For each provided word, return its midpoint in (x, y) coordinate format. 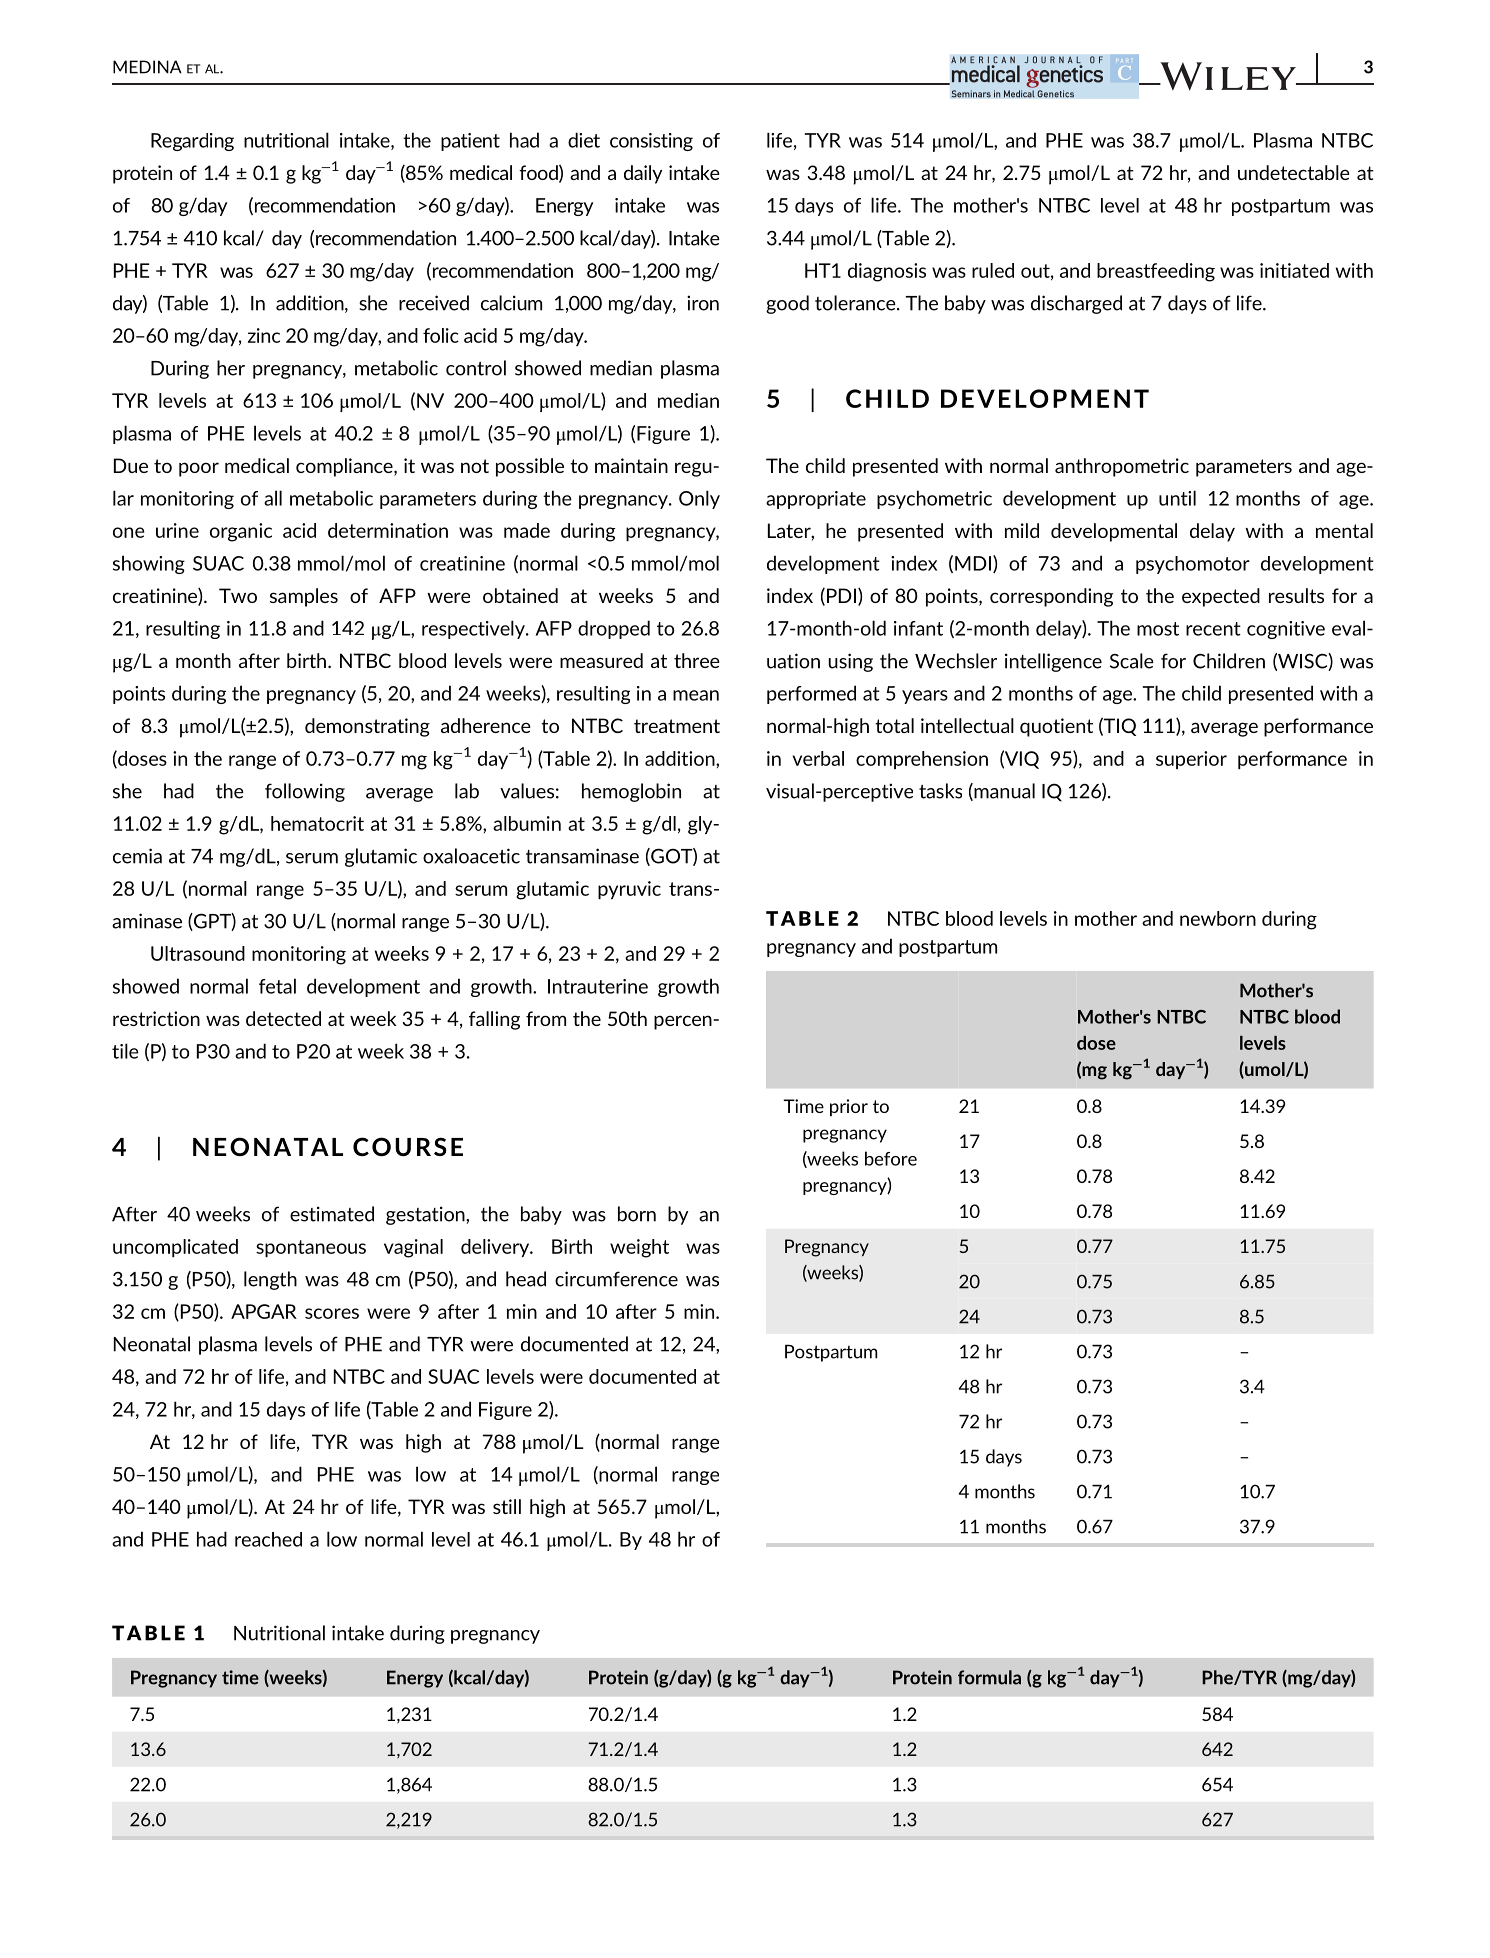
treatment (677, 726)
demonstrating (367, 727)
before (891, 1158)
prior (849, 1107)
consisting (651, 142)
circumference (616, 1279)
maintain (631, 465)
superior (1191, 760)
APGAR (264, 1311)
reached (268, 1539)
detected (283, 1018)
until (1177, 498)
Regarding (192, 142)
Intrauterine (598, 986)
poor (199, 469)
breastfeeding (1156, 272)
